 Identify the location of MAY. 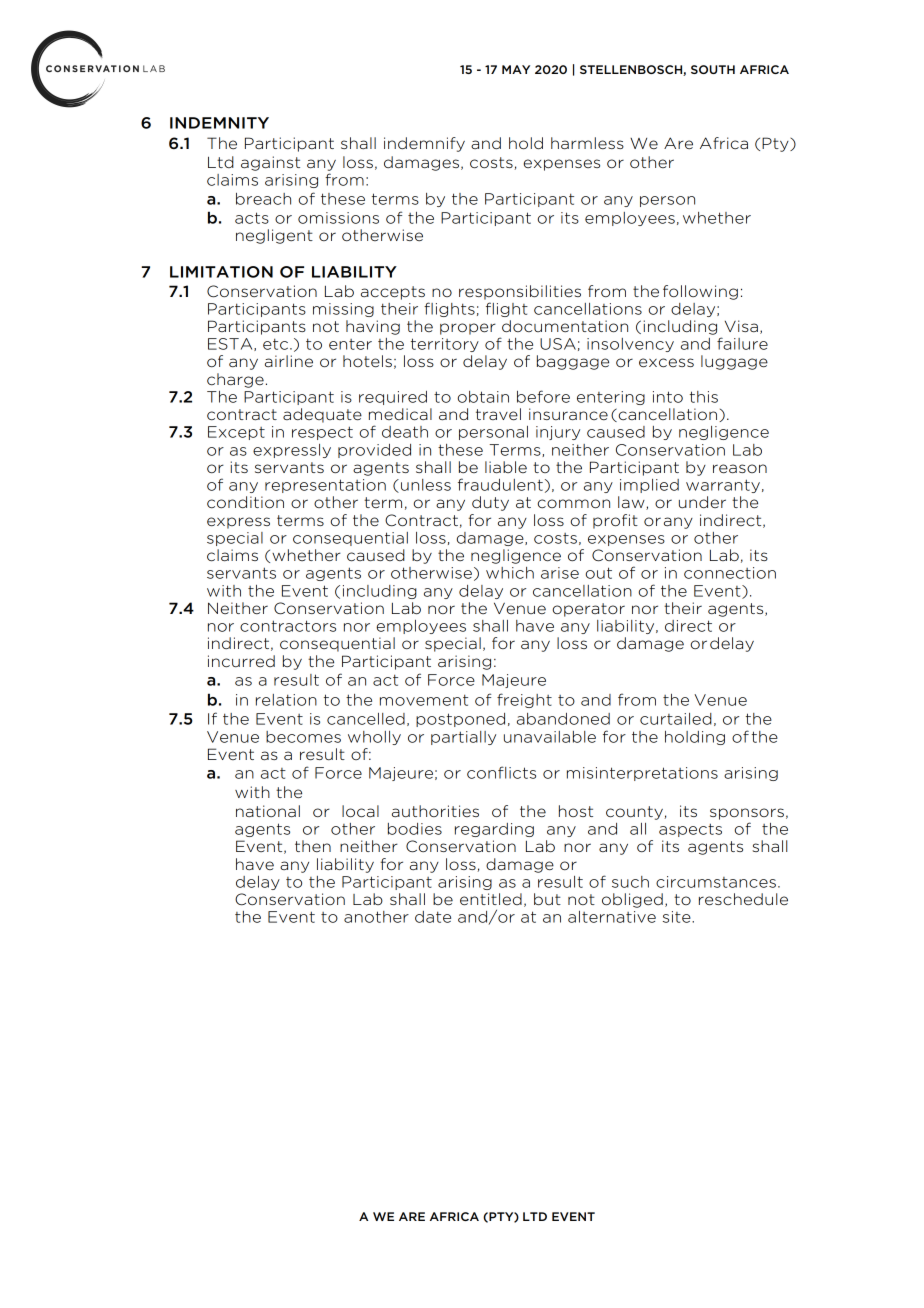
(516, 69).
